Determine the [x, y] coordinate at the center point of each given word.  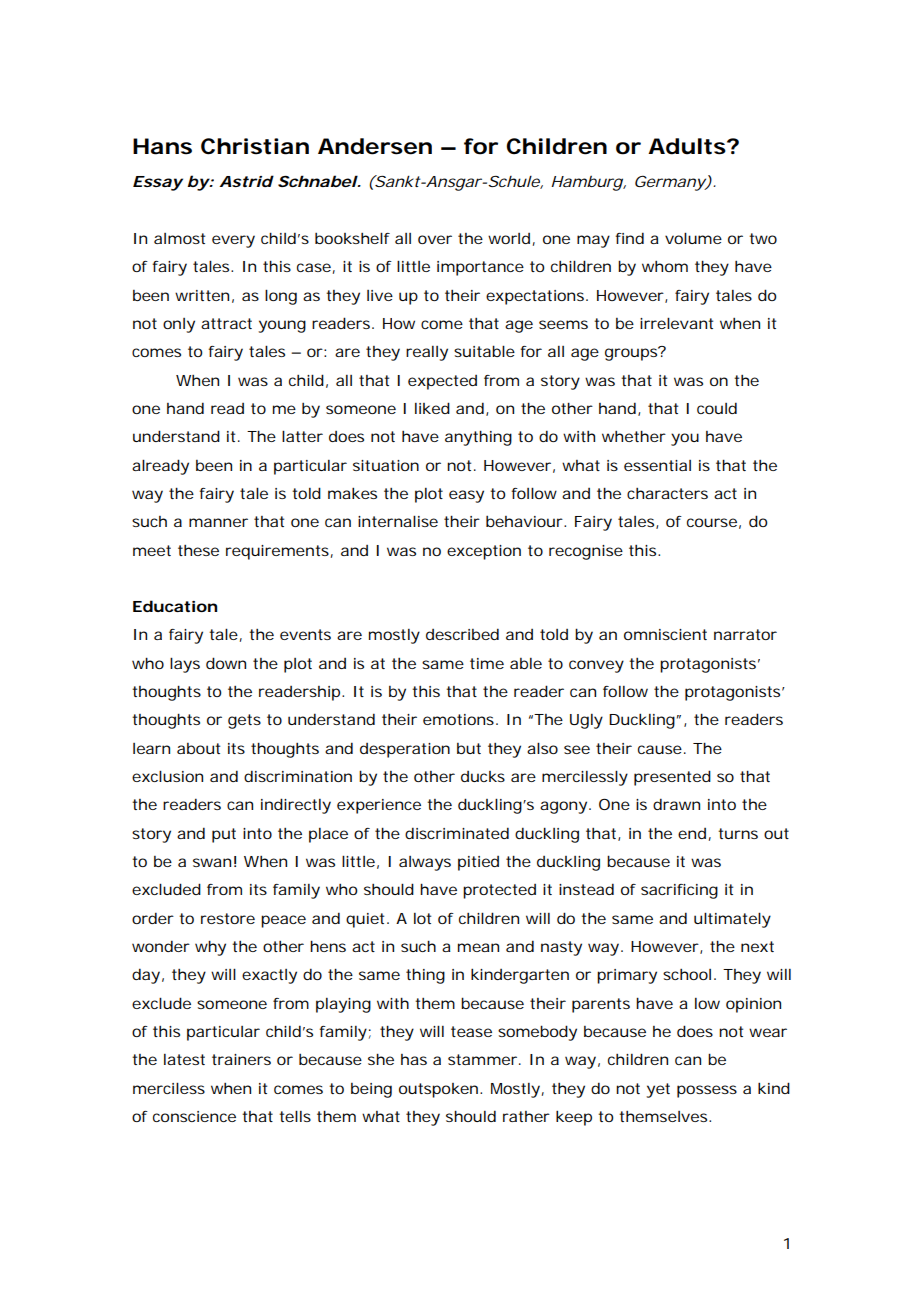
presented [672, 778]
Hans [162, 146]
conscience [194, 1116]
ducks [483, 776]
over [435, 239]
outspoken [438, 1090]
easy [466, 496]
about [198, 748]
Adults [687, 146]
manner [218, 522]
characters [667, 493]
